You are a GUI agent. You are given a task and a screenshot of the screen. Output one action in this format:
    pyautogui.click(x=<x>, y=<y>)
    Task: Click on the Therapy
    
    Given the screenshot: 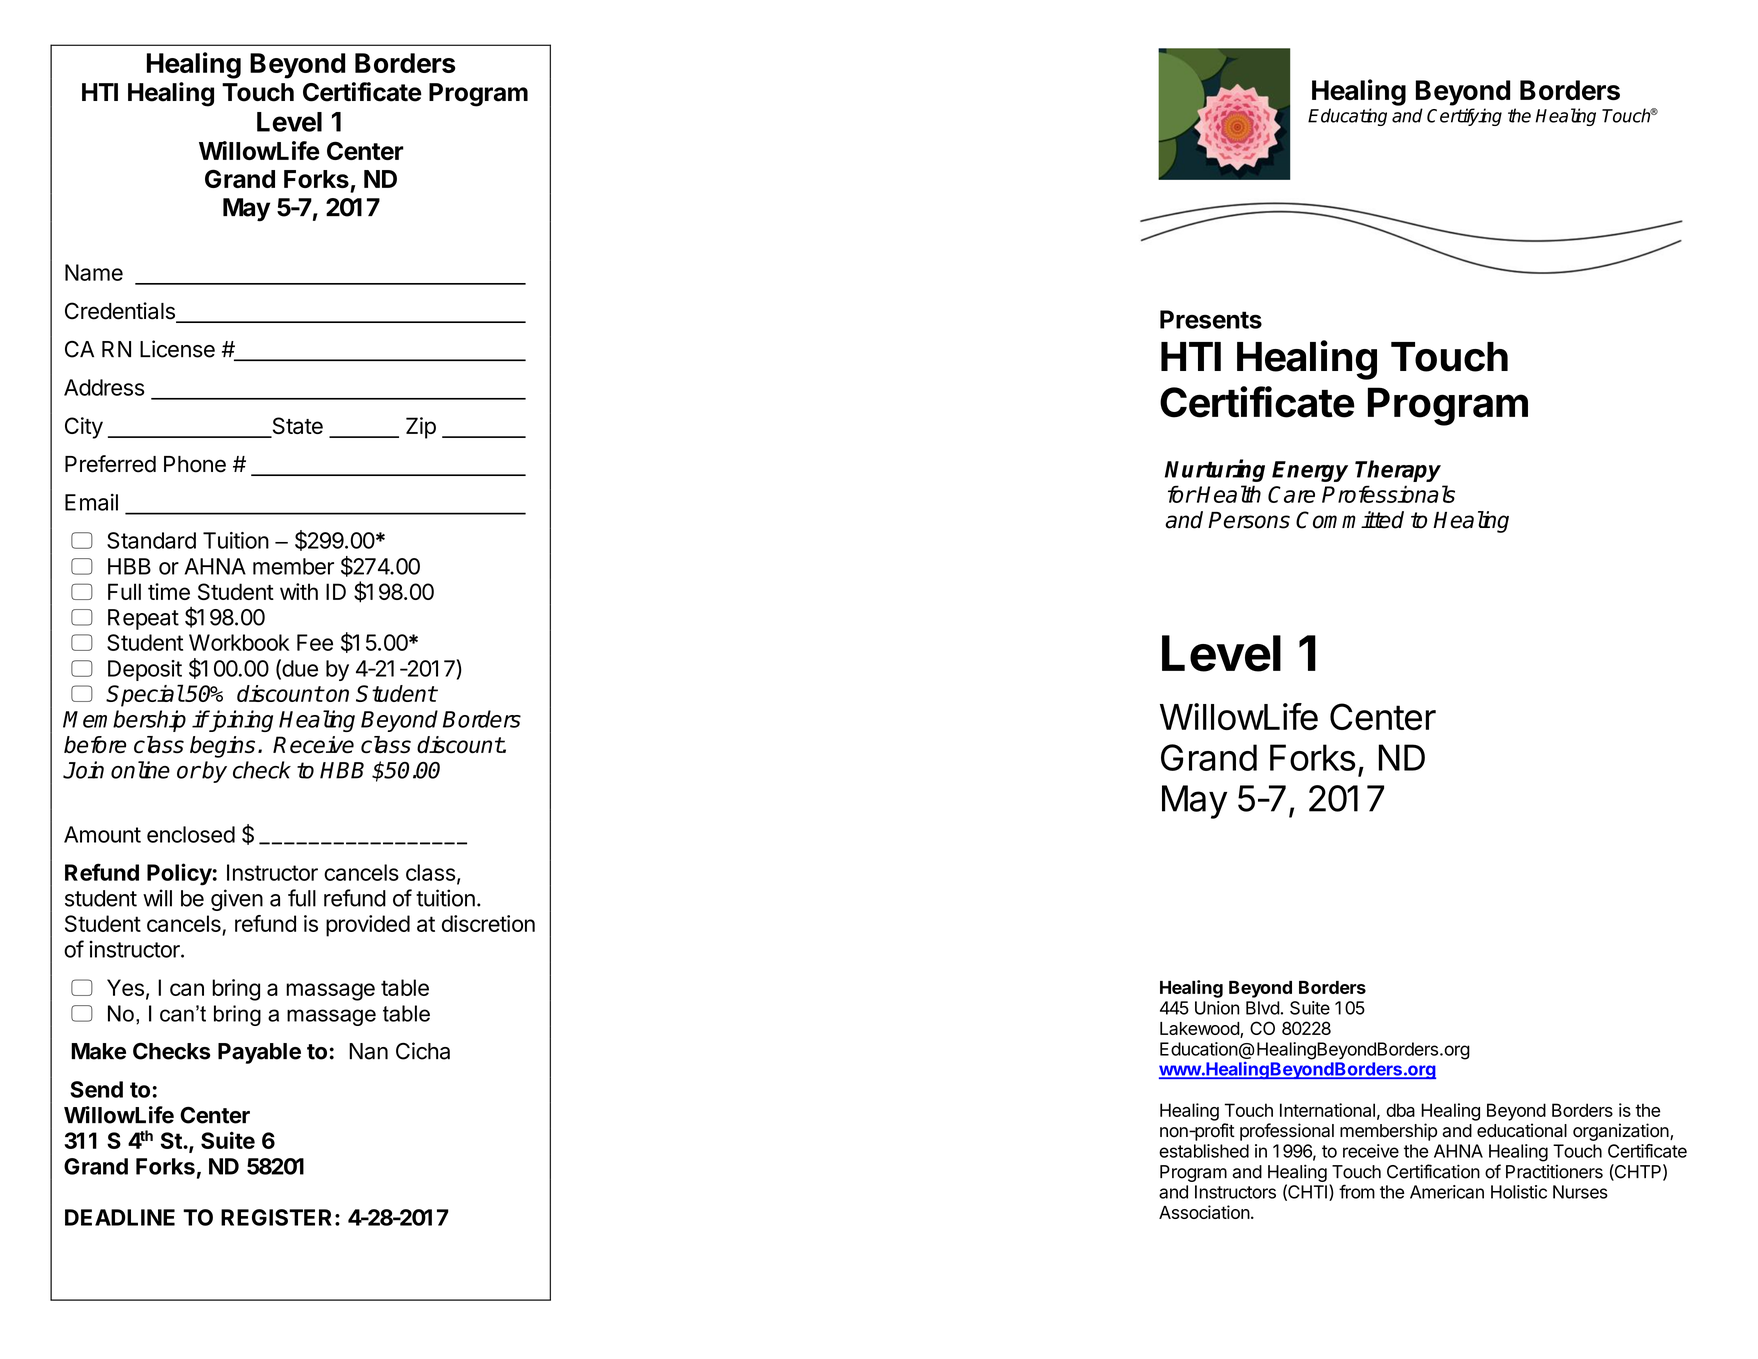 What is the action you would take?
    pyautogui.click(x=1398, y=471)
